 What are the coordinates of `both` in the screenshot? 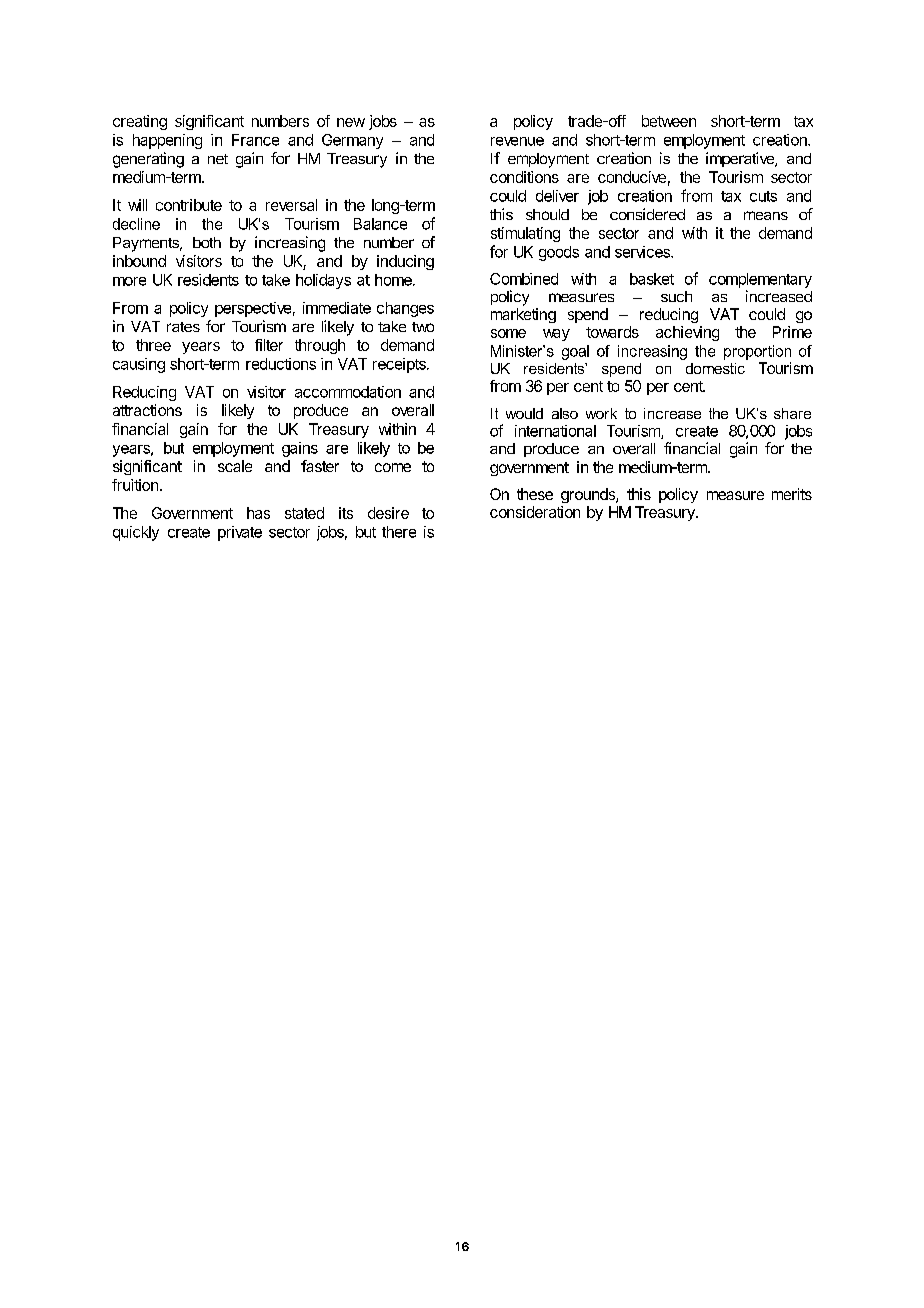 It's located at (207, 242).
